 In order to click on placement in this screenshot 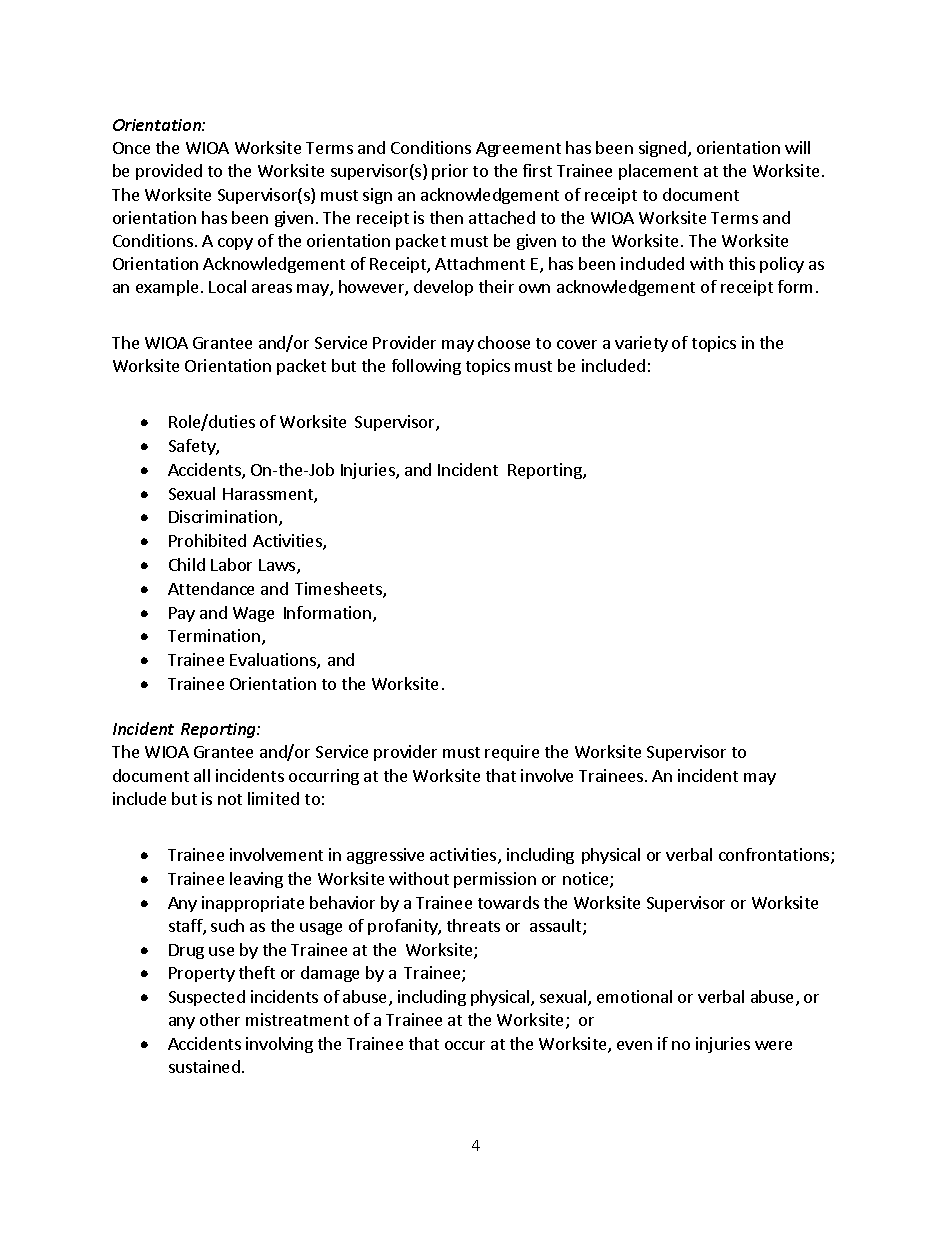, I will do `click(658, 172)`.
